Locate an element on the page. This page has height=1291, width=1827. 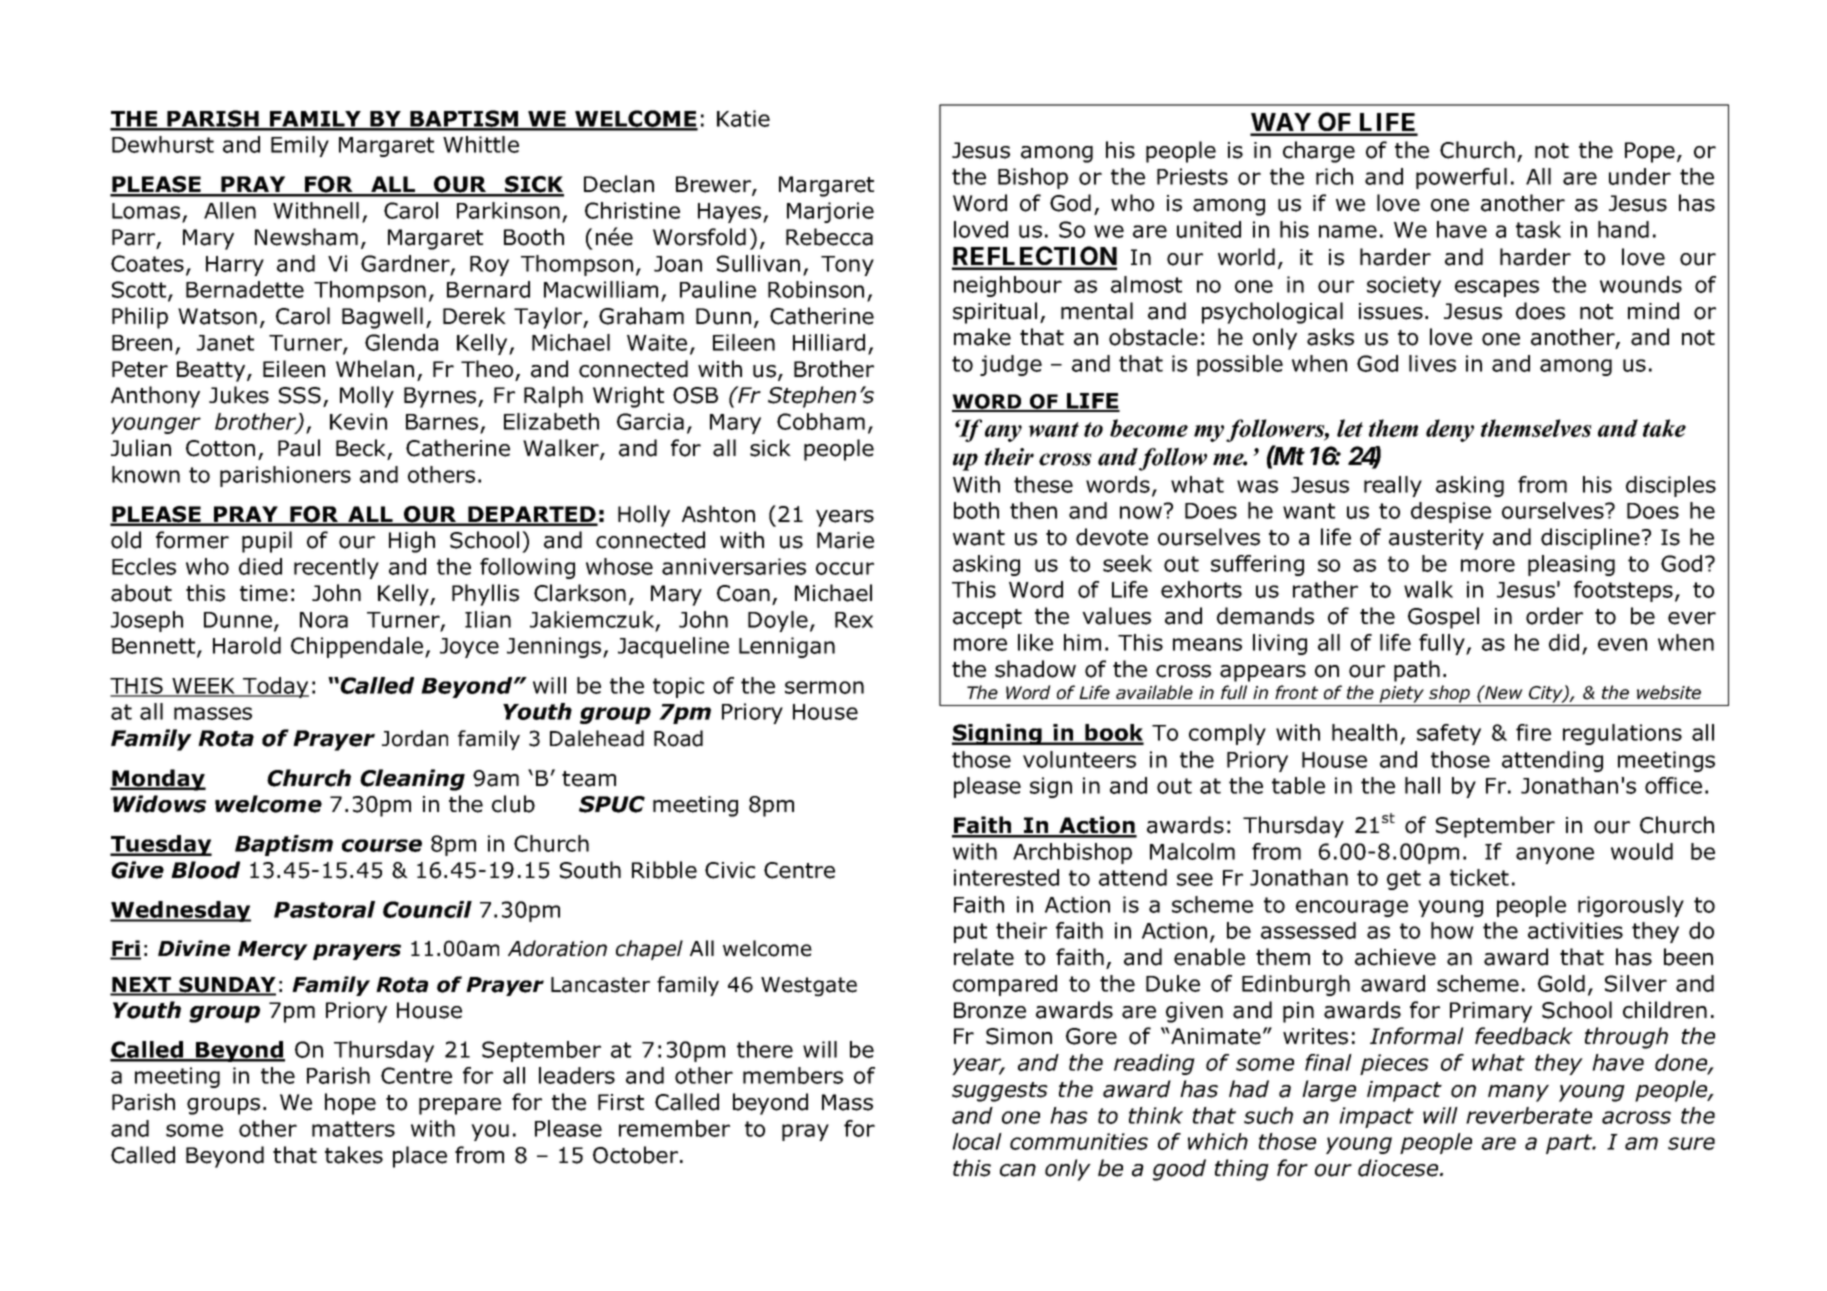
local is located at coordinates (977, 1141).
